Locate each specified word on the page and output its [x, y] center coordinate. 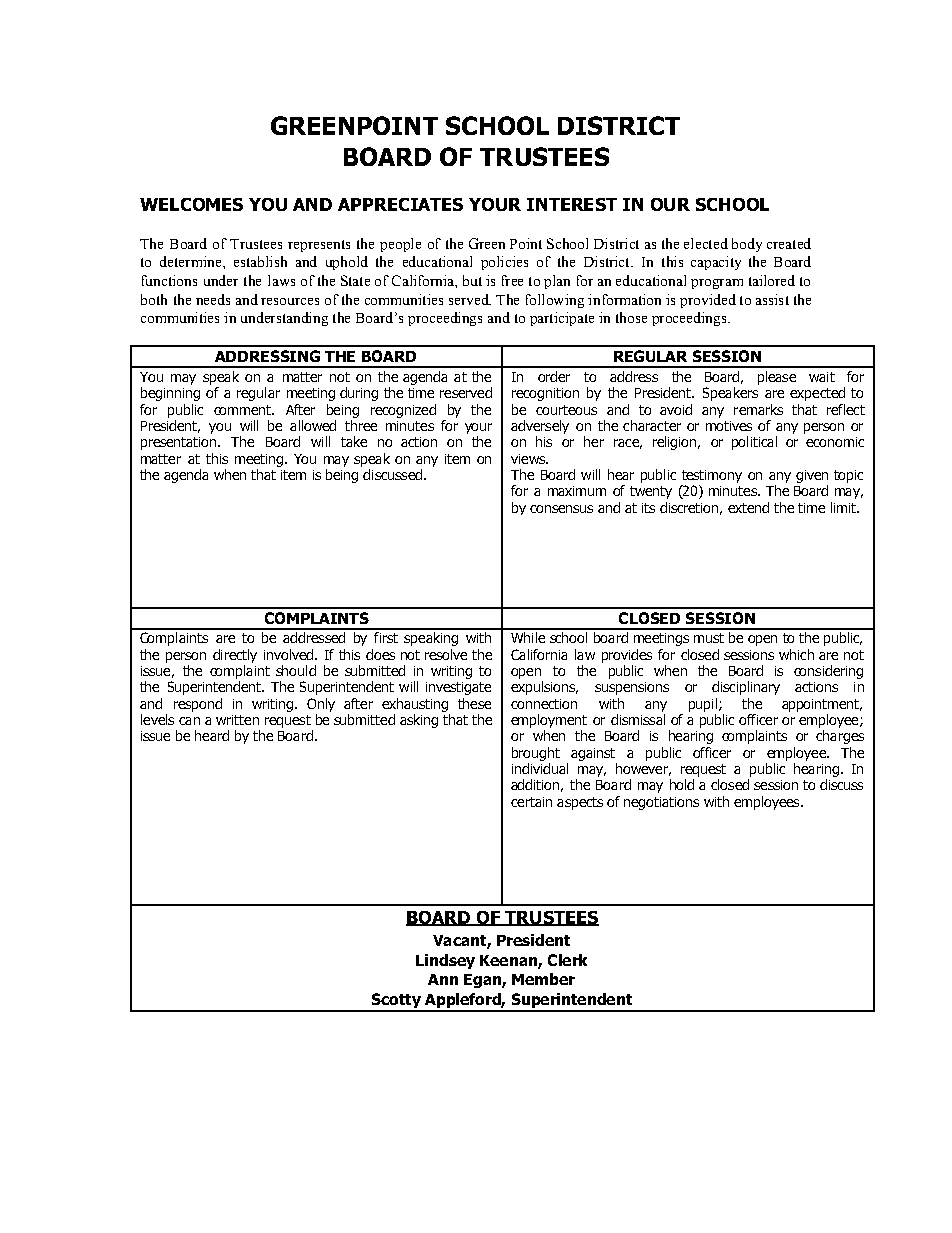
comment [243, 410]
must [709, 638]
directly [235, 656]
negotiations [661, 803]
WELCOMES [191, 204]
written [237, 720]
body [747, 245]
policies [504, 263]
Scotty [396, 1002]
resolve [446, 654]
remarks [758, 409]
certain [531, 802]
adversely [540, 427]
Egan [483, 981]
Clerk [567, 960]
